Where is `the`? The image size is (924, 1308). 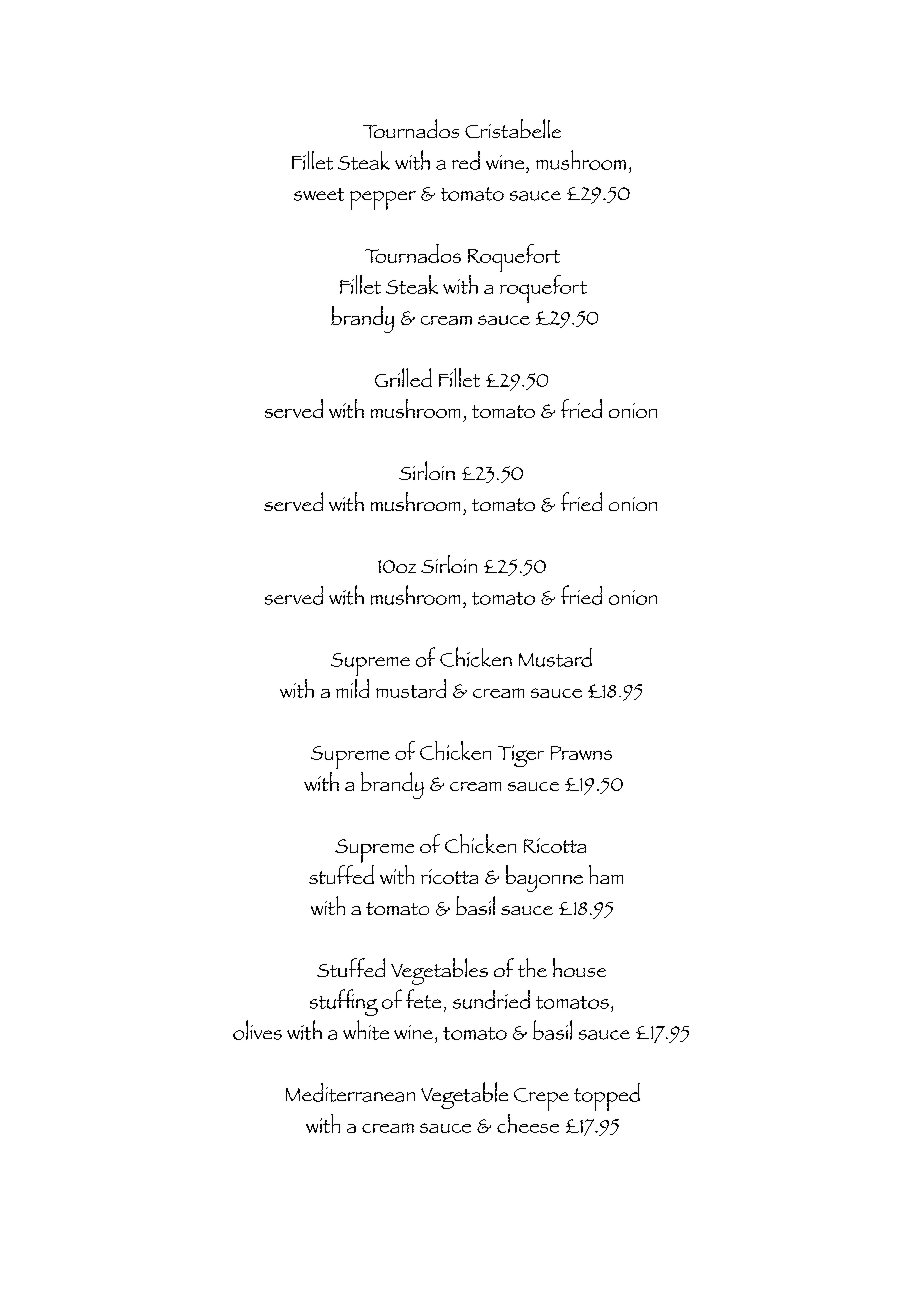 the is located at coordinates (532, 967).
